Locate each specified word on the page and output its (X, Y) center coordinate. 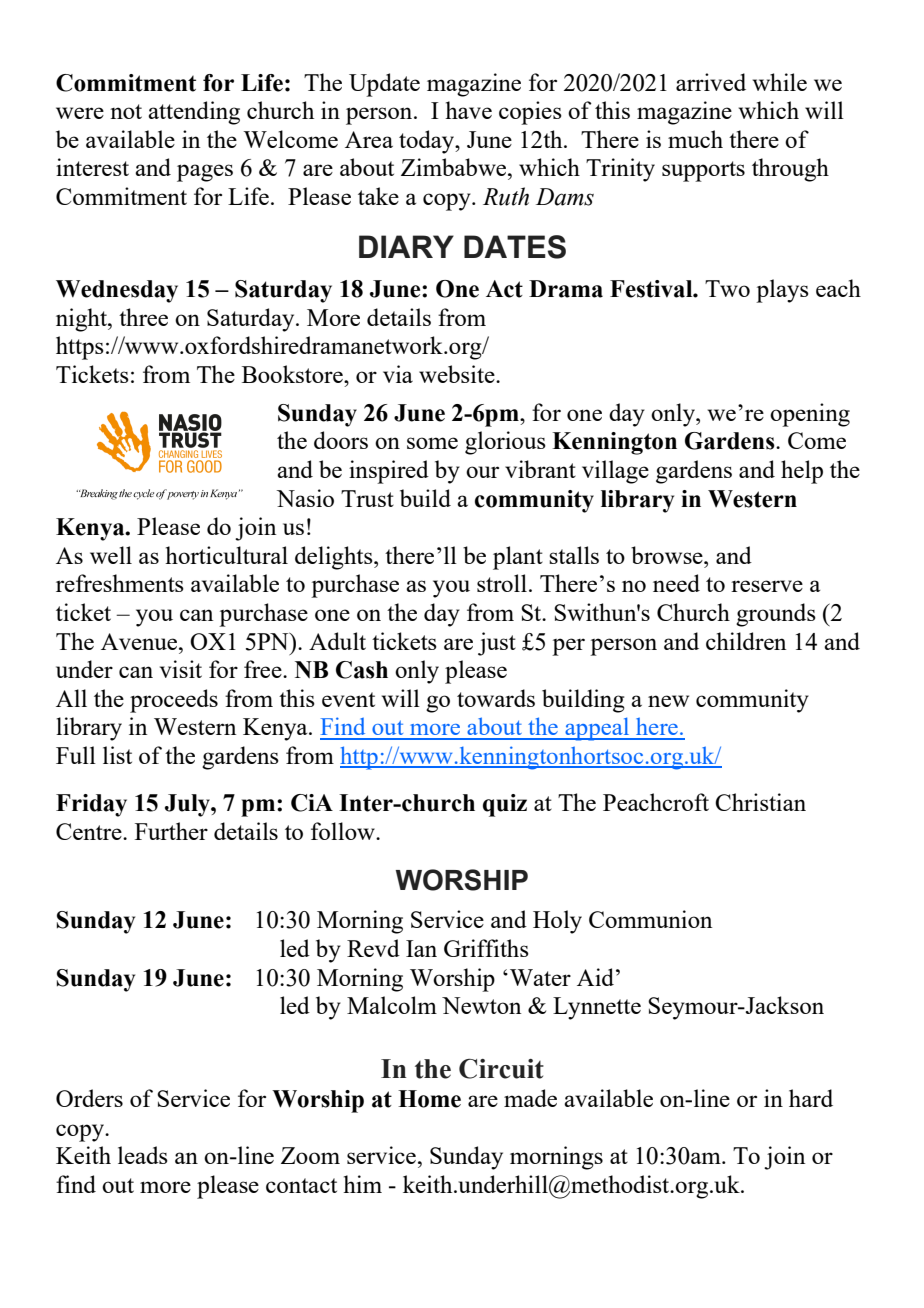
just (497, 644)
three (143, 317)
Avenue (140, 641)
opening (810, 415)
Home (429, 1099)
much (695, 139)
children (746, 641)
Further (171, 831)
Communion (651, 919)
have (468, 110)
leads (143, 1155)
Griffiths (486, 948)
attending (194, 113)
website (458, 374)
